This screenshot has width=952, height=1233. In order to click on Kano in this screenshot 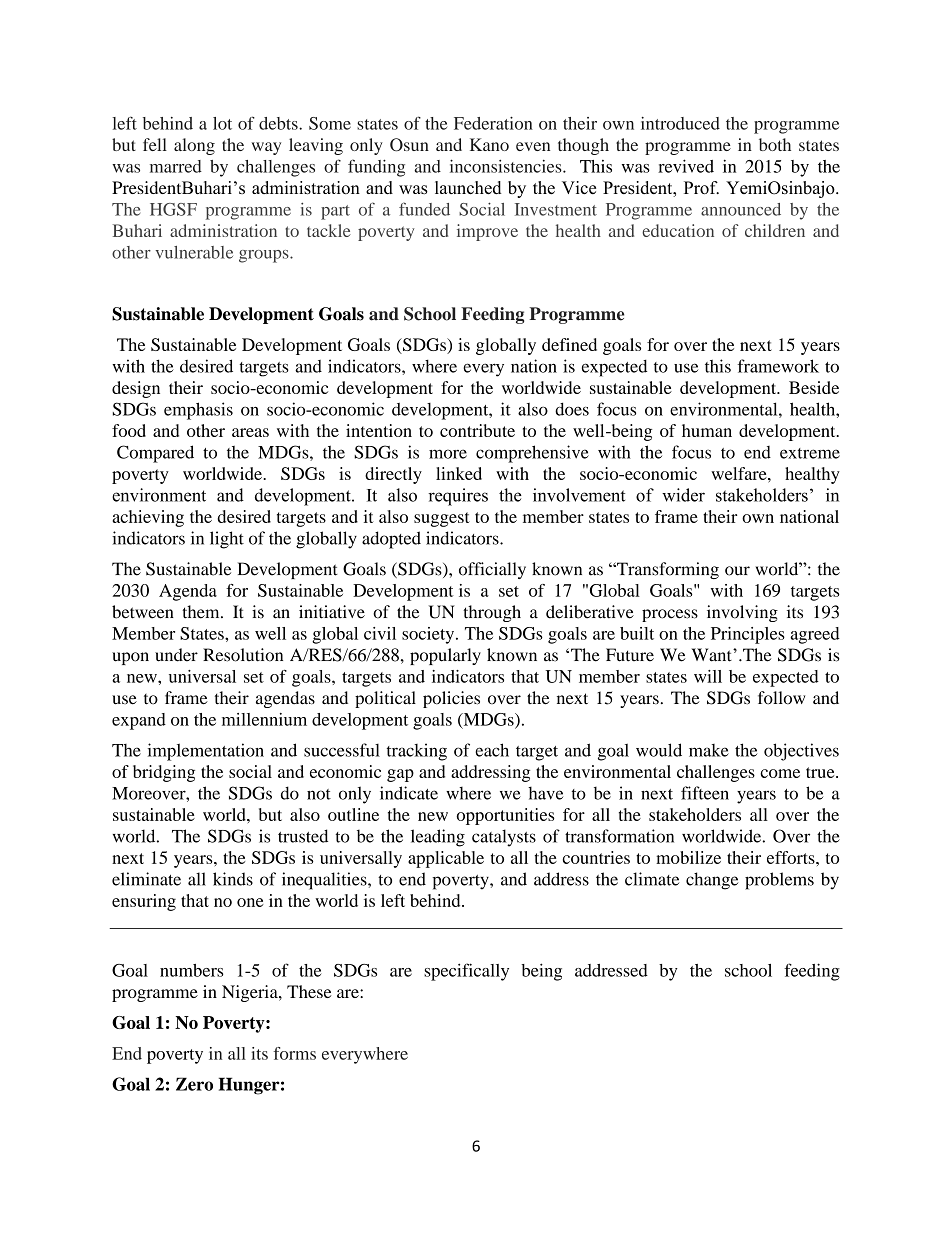, I will do `click(489, 144)`.
